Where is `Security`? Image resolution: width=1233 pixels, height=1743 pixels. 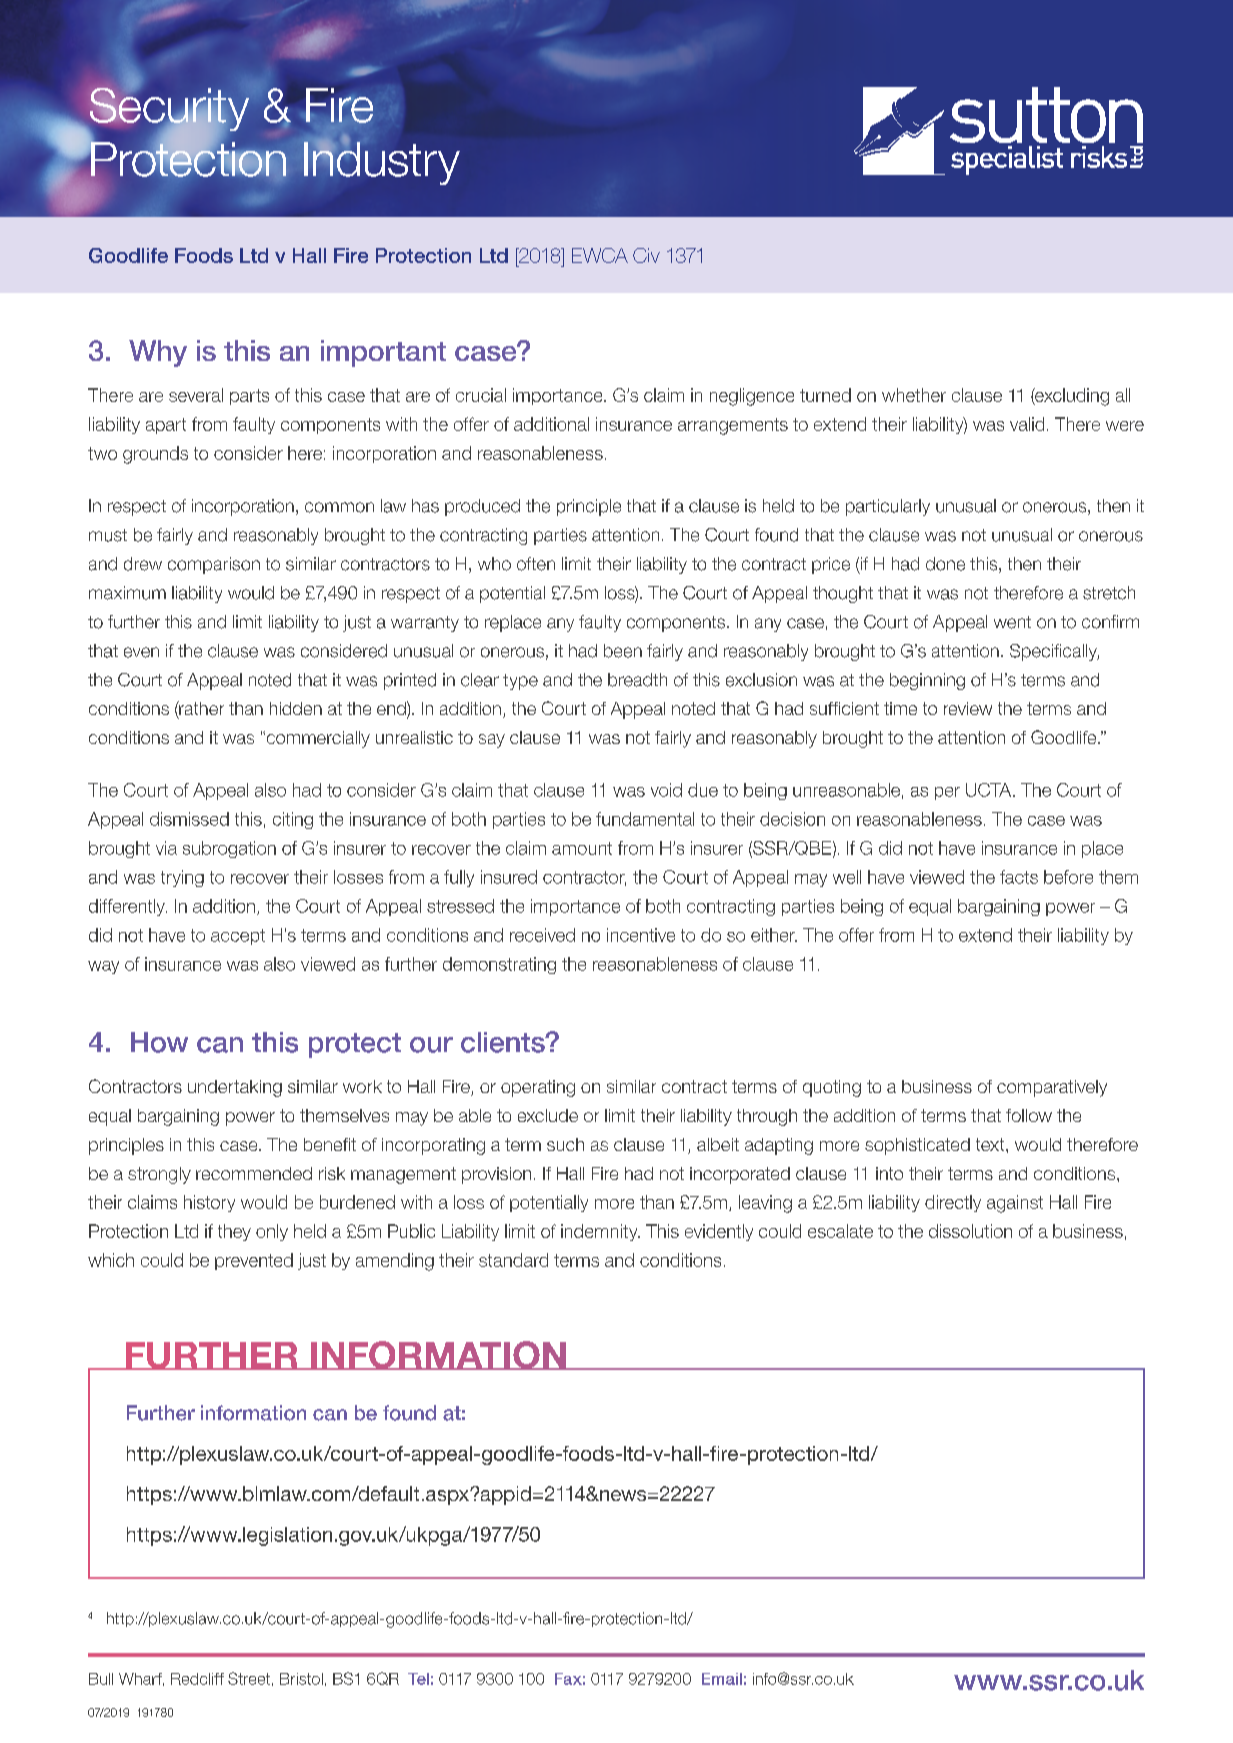
Security is located at coordinates (168, 109).
